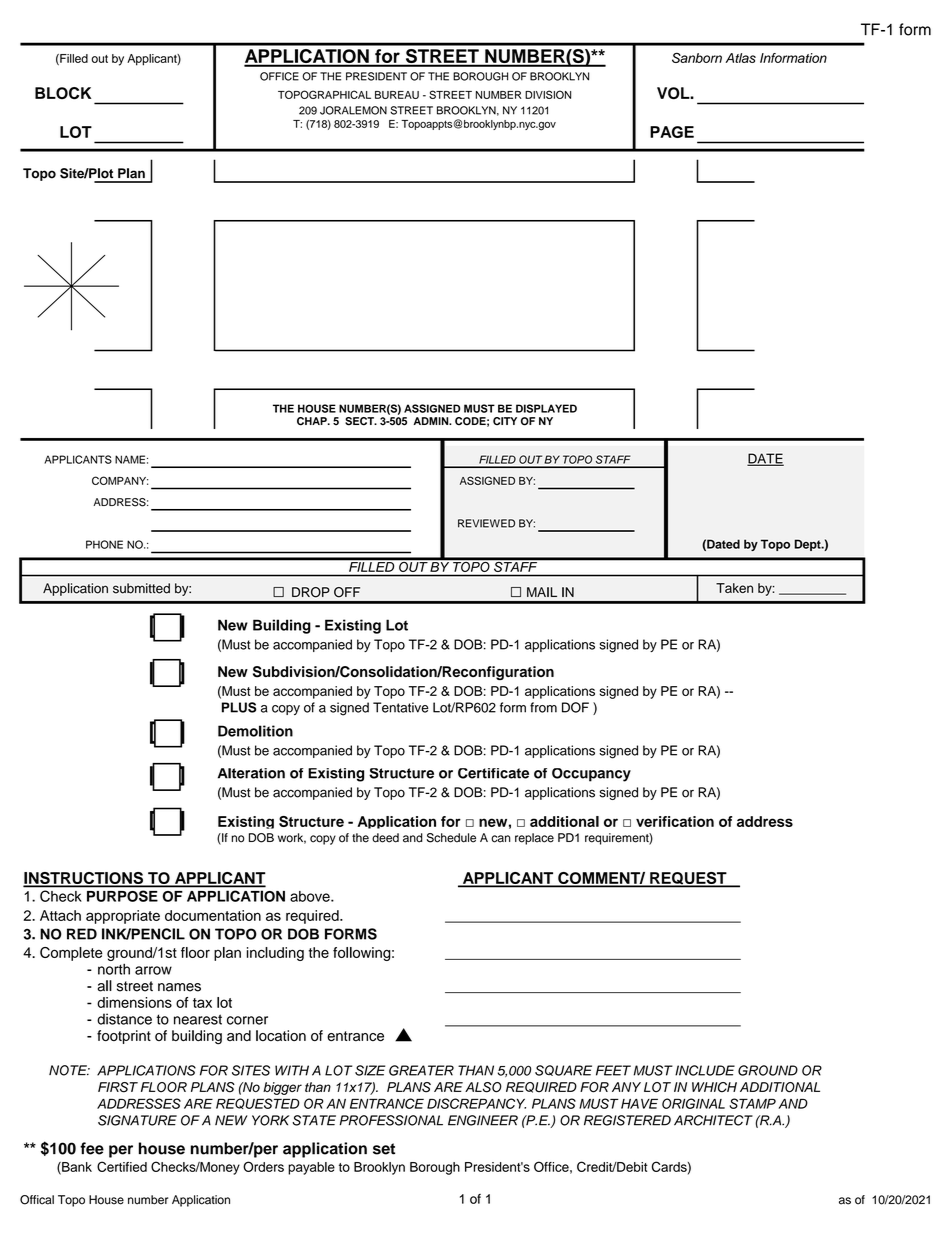  What do you see at coordinates (384, 1149) in the screenshot?
I see `set` at bounding box center [384, 1149].
